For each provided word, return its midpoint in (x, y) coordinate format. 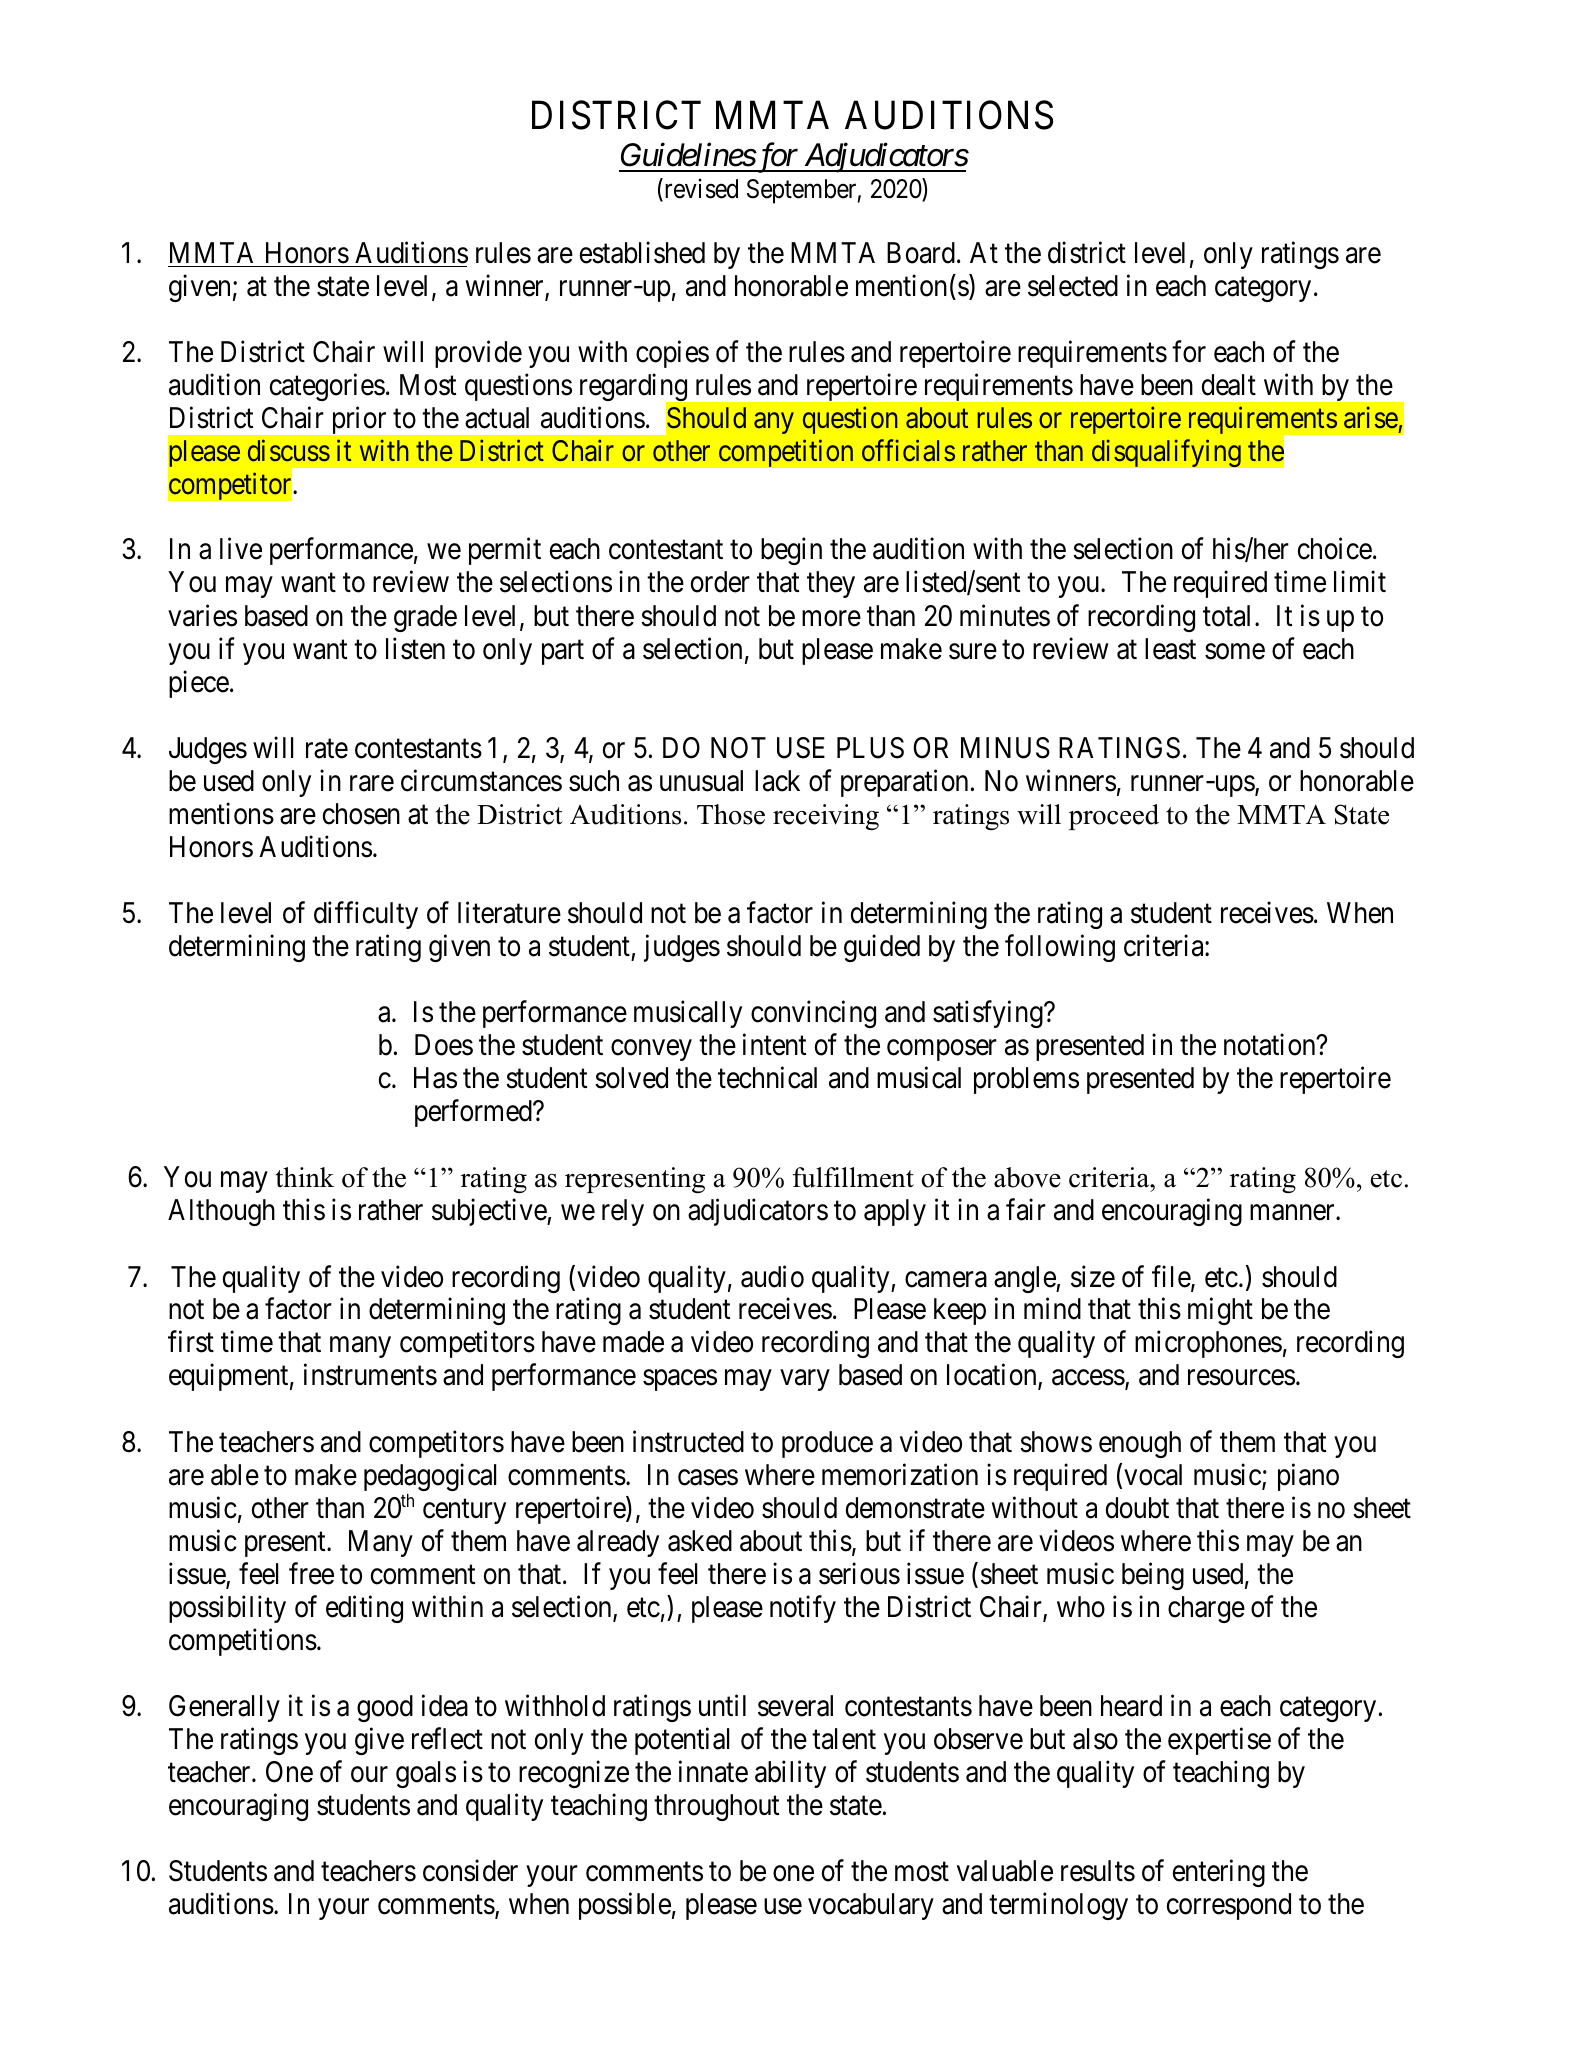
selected (1073, 286)
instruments (370, 1375)
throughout (716, 1807)
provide (478, 354)
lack (777, 781)
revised (700, 189)
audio (772, 1276)
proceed (1114, 817)
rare (372, 784)
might (1220, 1311)
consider (470, 1871)
